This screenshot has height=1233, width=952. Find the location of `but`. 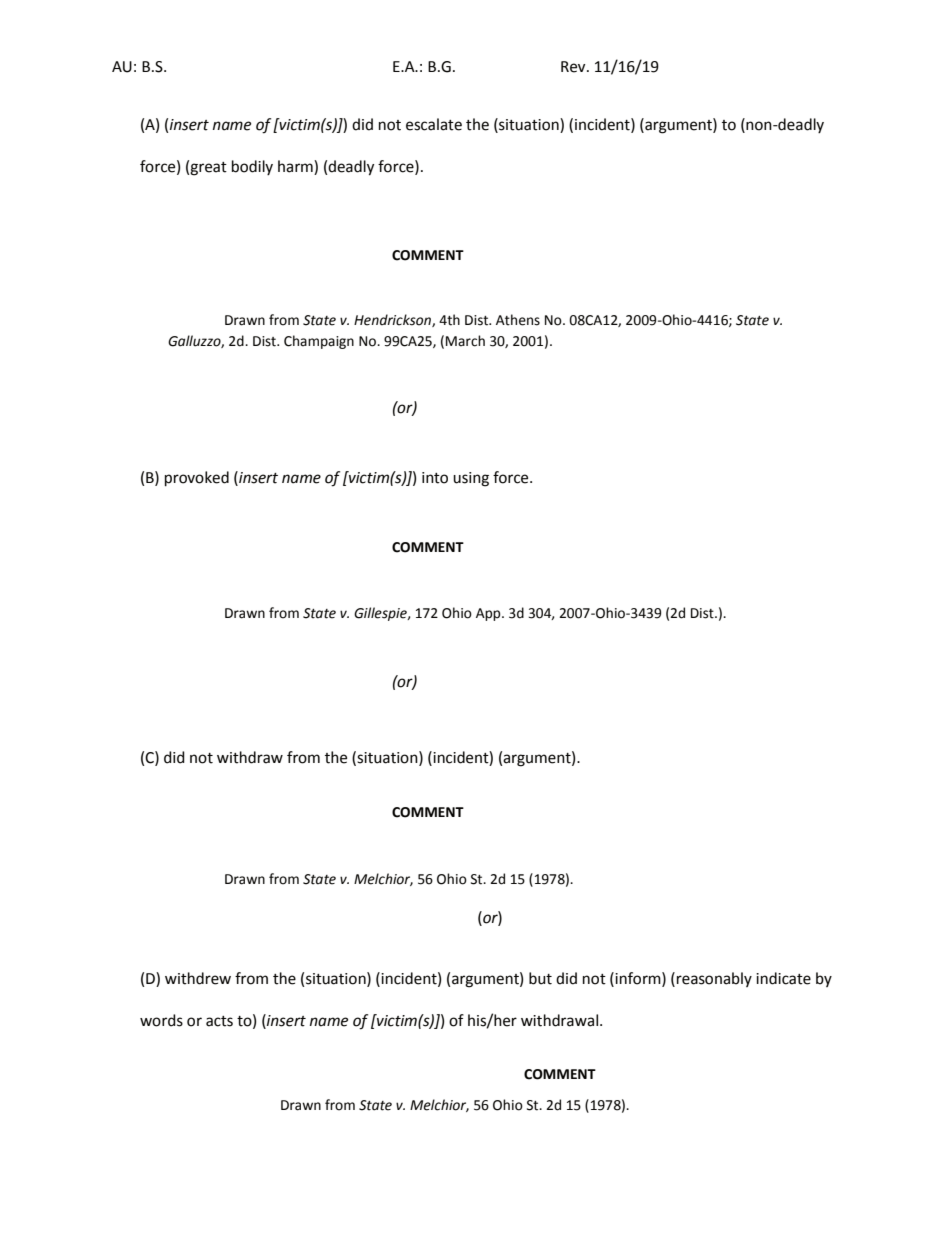

but is located at coordinates (540, 978).
